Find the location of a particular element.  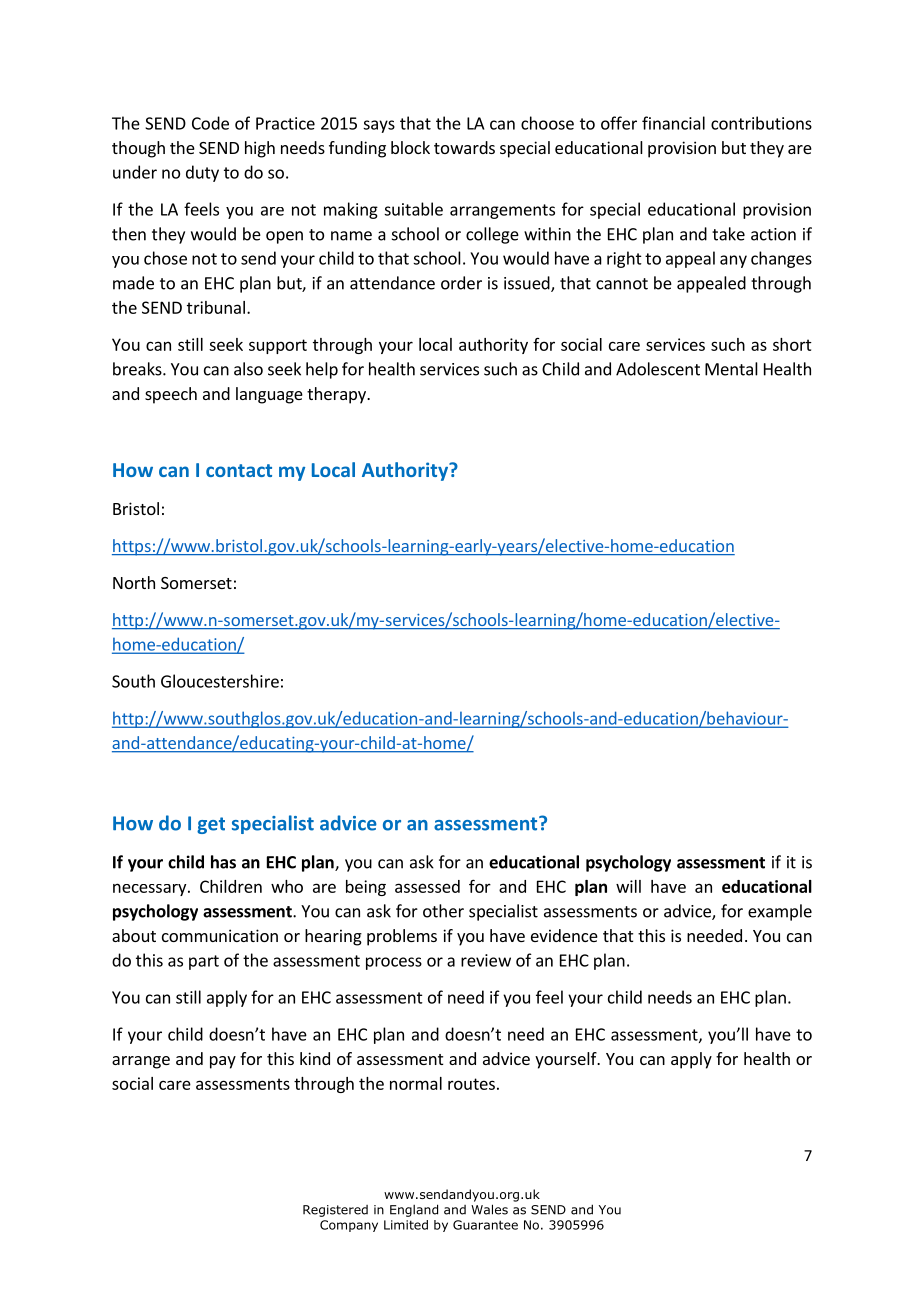

other is located at coordinates (443, 911).
